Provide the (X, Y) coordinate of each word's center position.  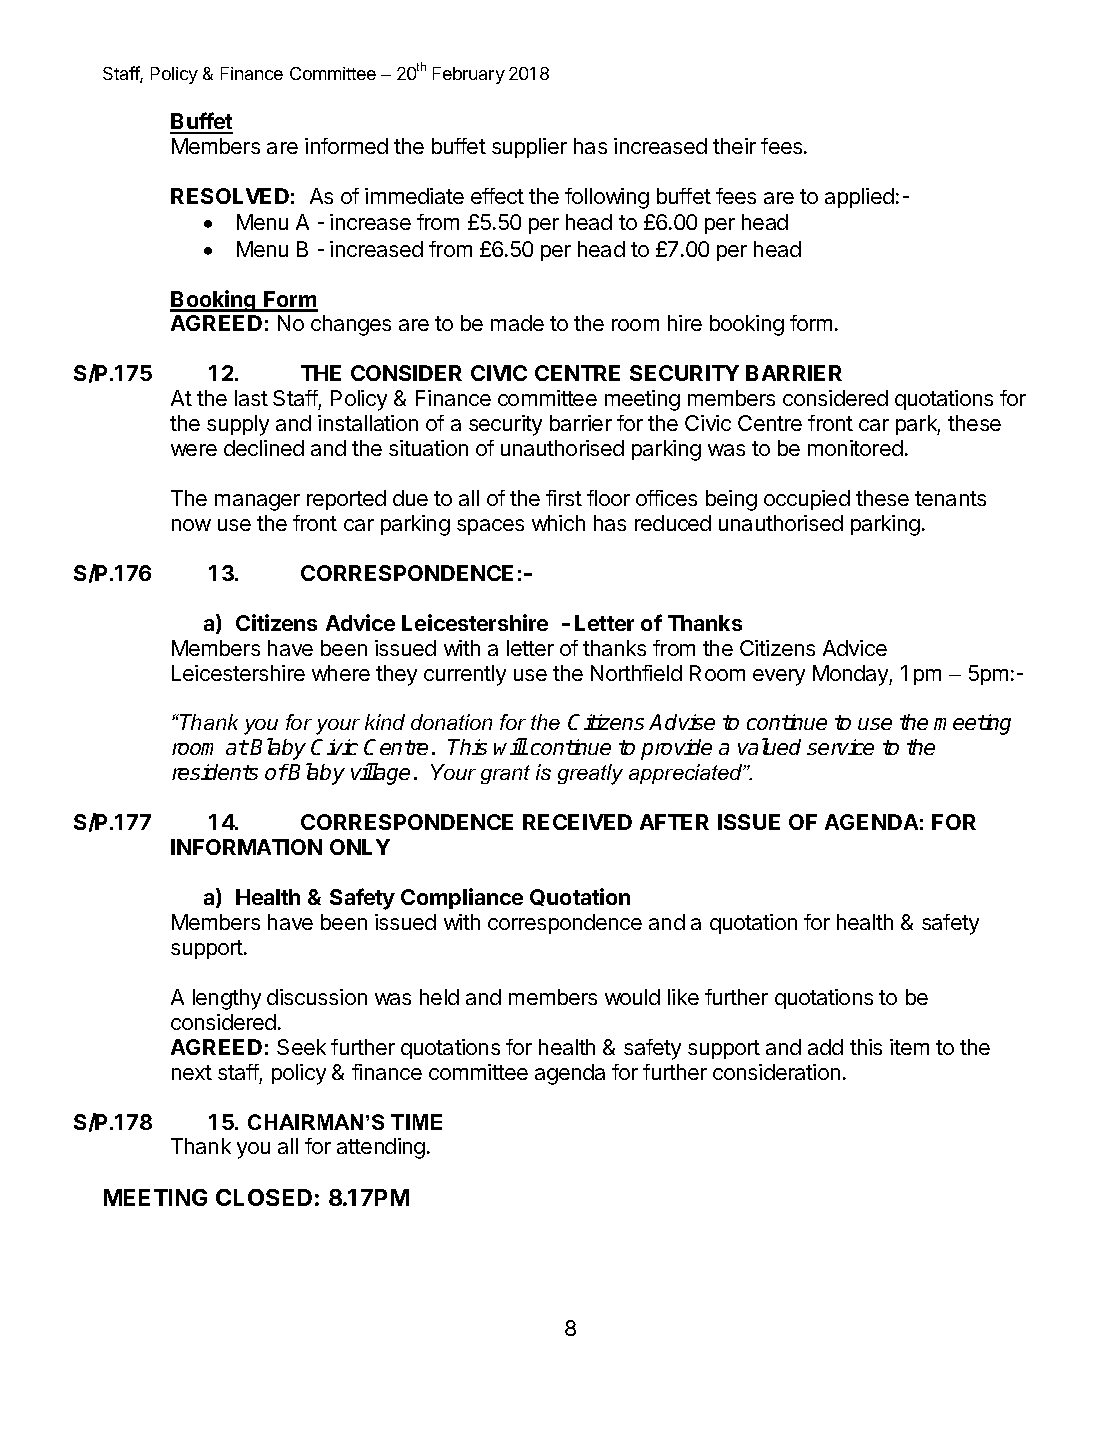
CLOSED (264, 1197)
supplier (529, 148)
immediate (414, 196)
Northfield (636, 673)
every (779, 677)
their (734, 146)
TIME (416, 1122)
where (341, 673)
